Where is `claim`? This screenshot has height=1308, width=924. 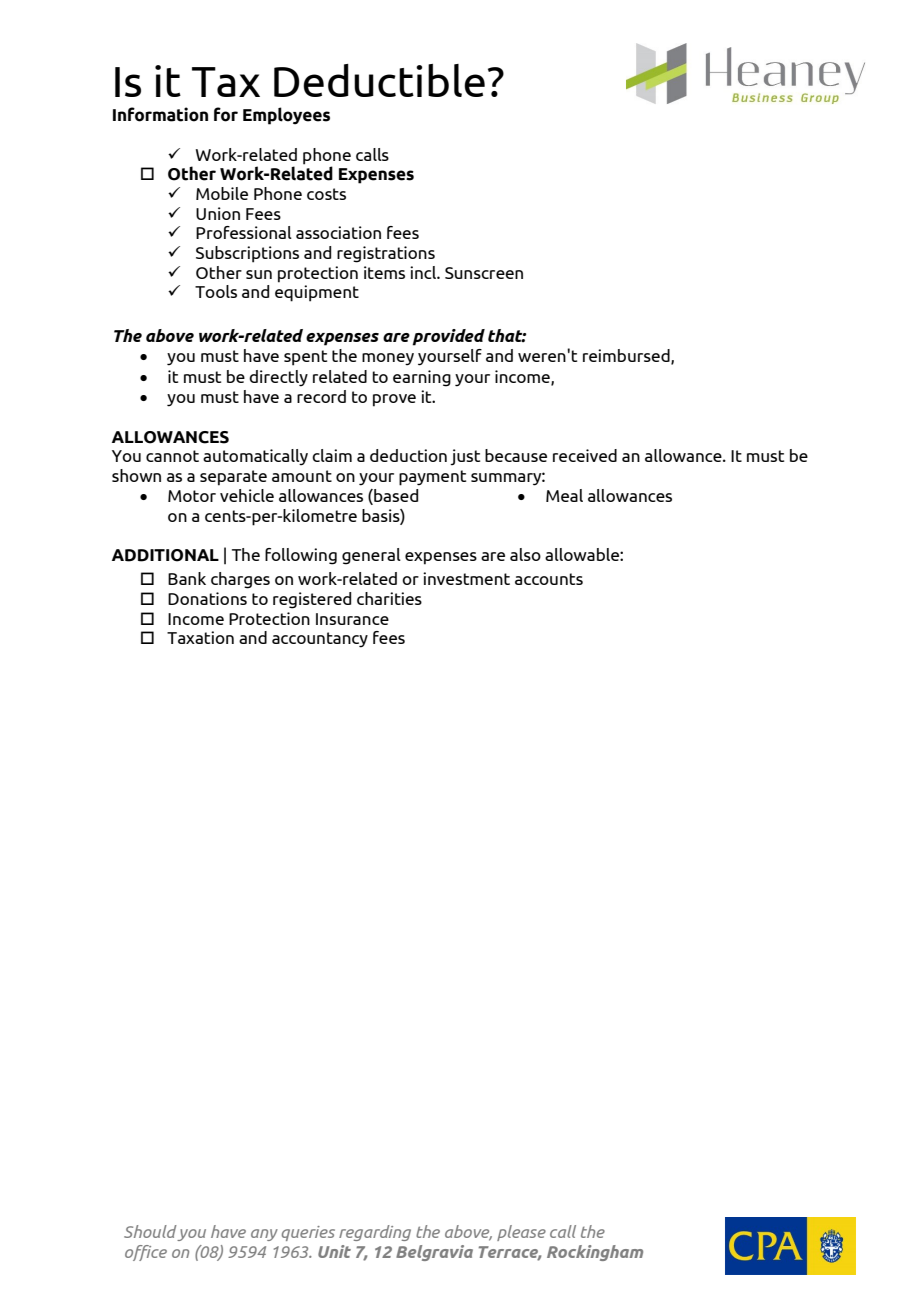 claim is located at coordinates (332, 455).
